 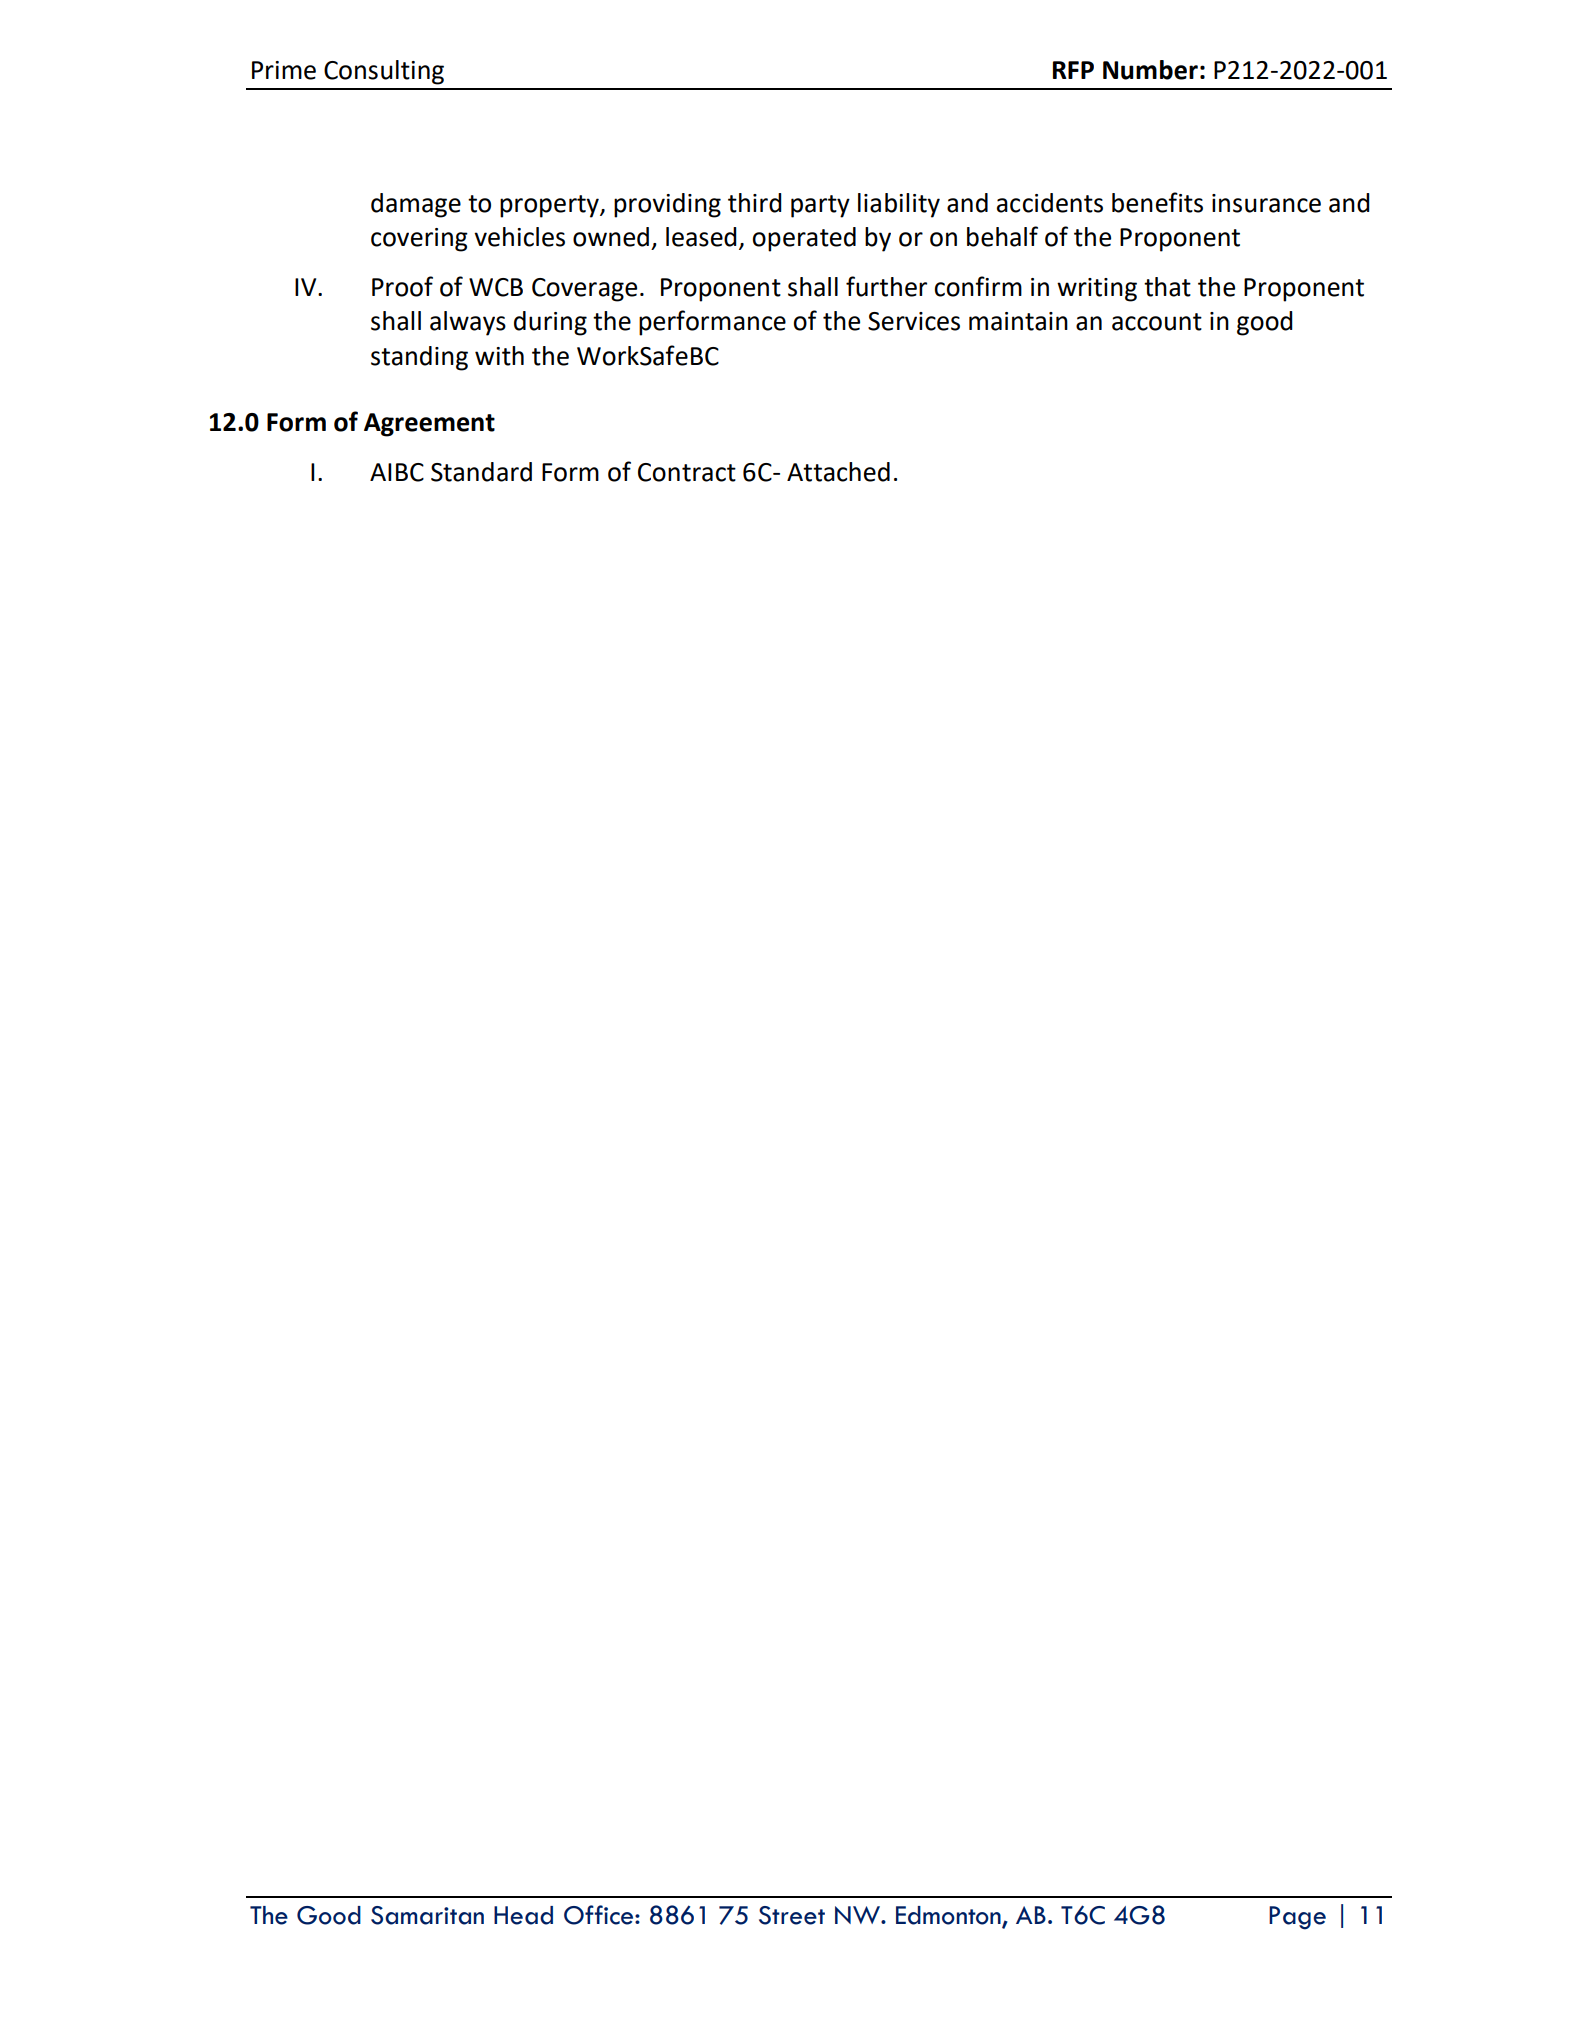 I want to click on Street, so click(x=792, y=1915).
